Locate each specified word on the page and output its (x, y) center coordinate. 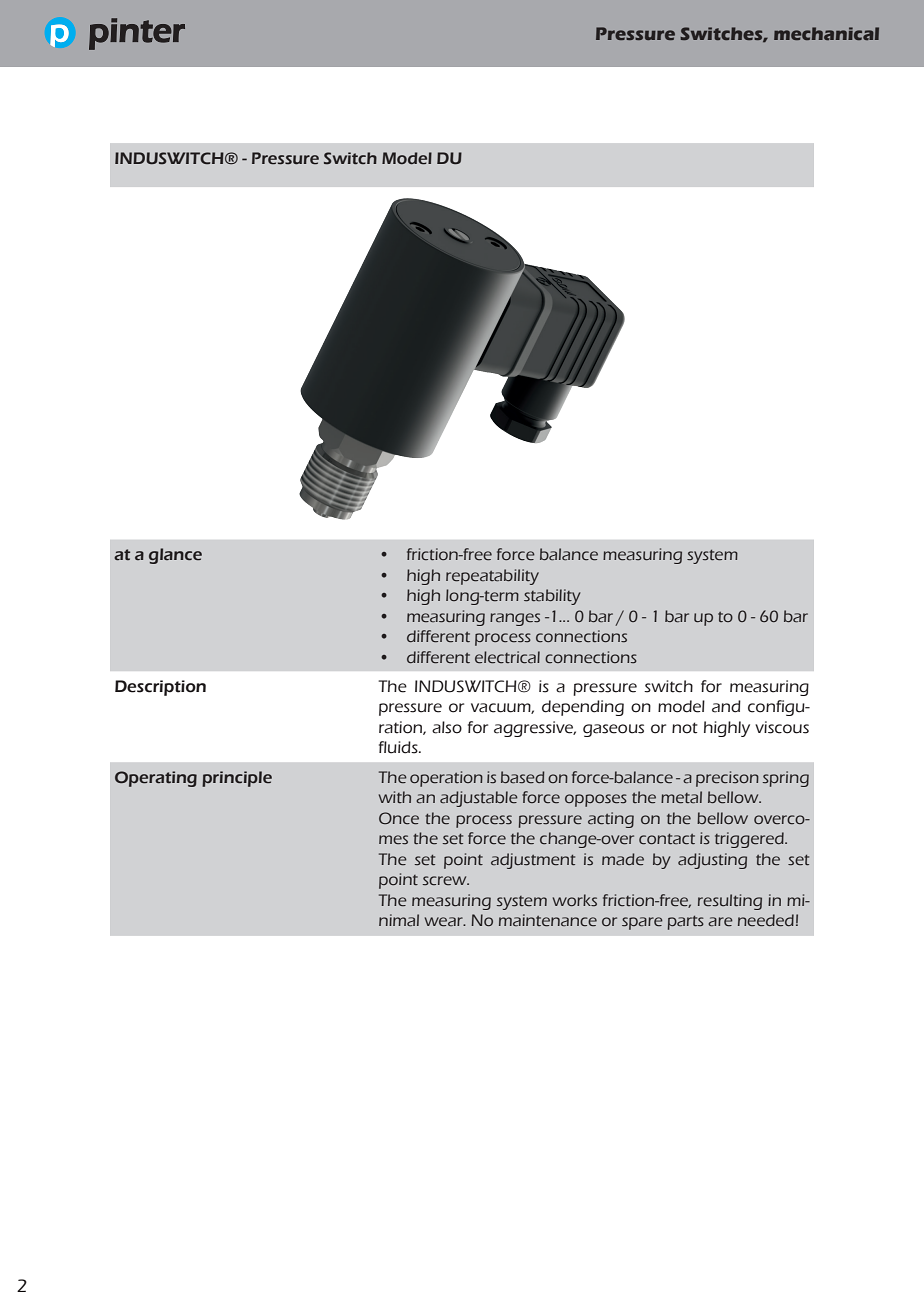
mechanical (826, 33)
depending (583, 708)
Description (160, 688)
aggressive (534, 729)
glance (175, 556)
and (726, 706)
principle (237, 779)
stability (552, 597)
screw (446, 881)
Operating (156, 779)
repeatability (492, 577)
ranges (515, 619)
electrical (507, 657)
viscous (782, 727)
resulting (730, 902)
